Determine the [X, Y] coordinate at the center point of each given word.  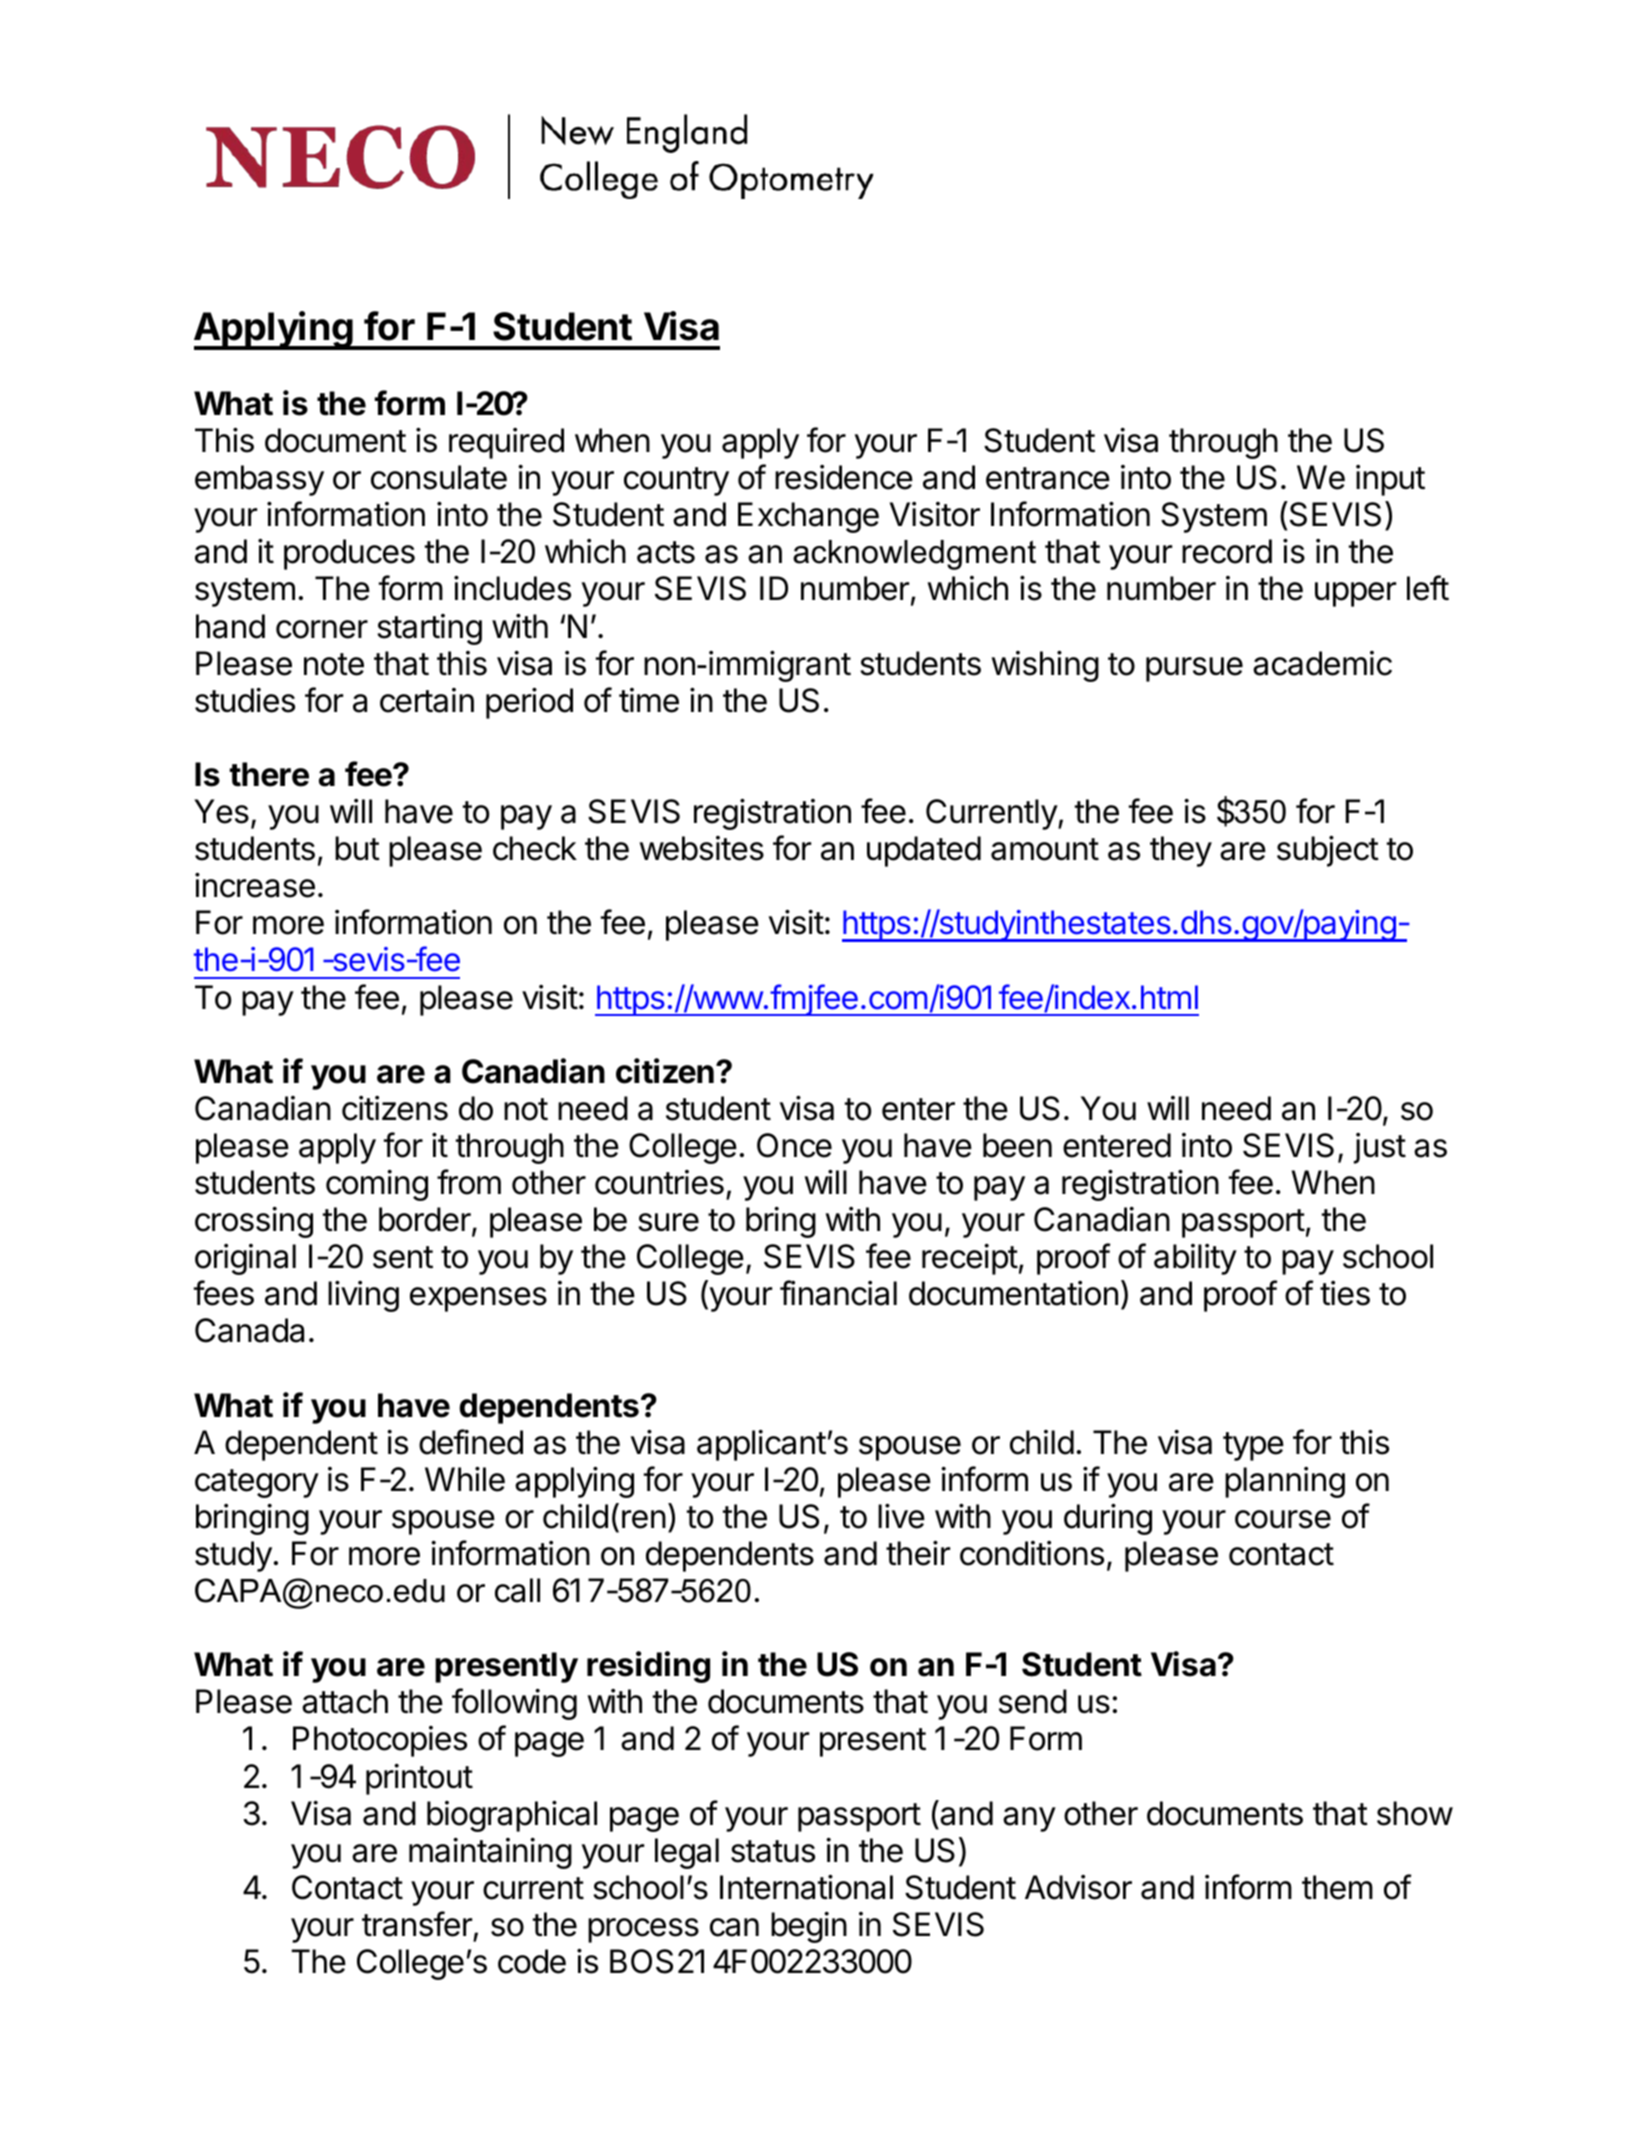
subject [1328, 851]
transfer [417, 1924]
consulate [439, 477]
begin [809, 1927]
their [918, 1553]
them [1337, 1887]
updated [924, 851]
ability [1195, 1259]
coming [377, 1185]
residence [844, 477]
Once [794, 1145]
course [1283, 1519]
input [1390, 480]
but [357, 848]
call [517, 1590]
